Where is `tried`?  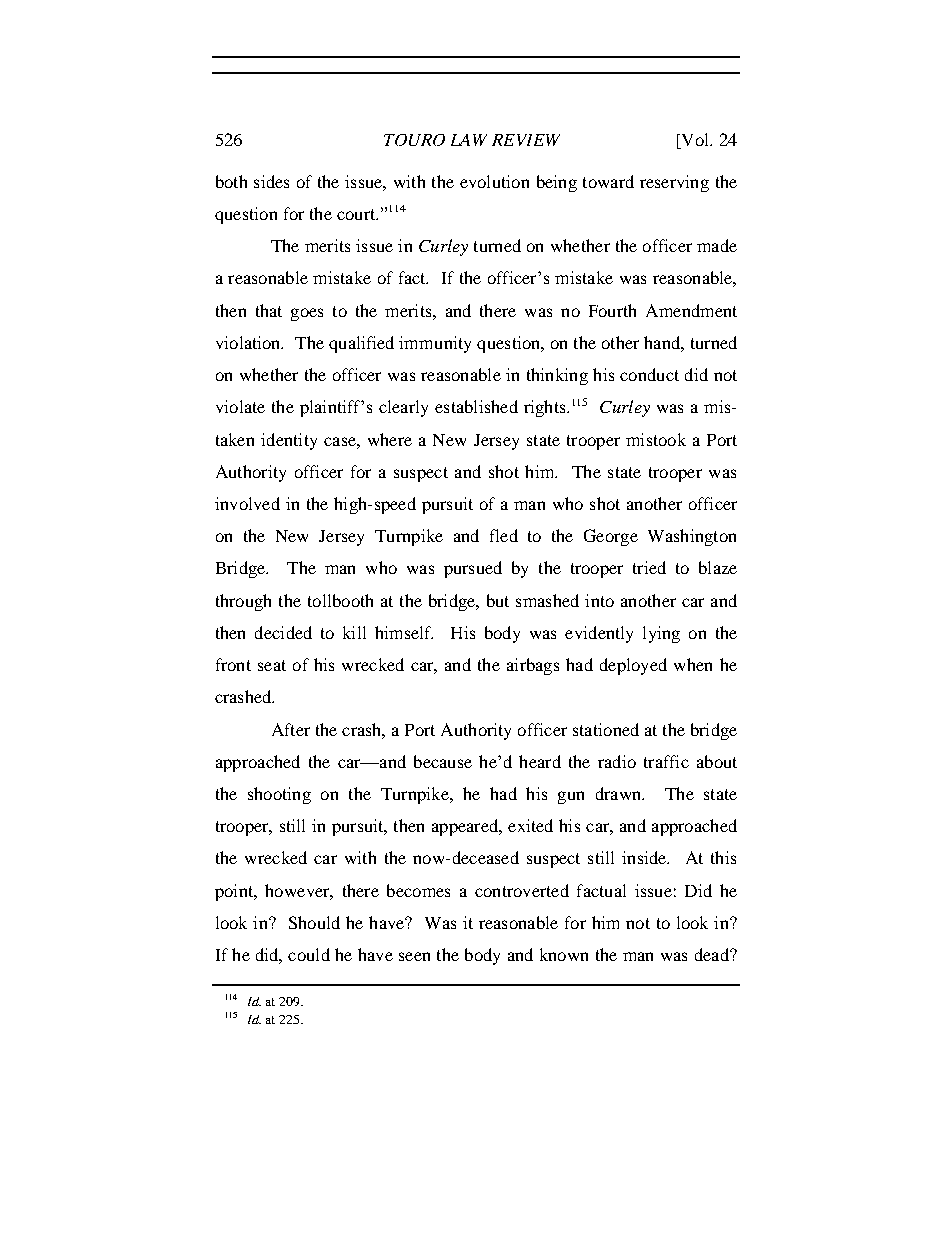 tried is located at coordinates (649, 567).
